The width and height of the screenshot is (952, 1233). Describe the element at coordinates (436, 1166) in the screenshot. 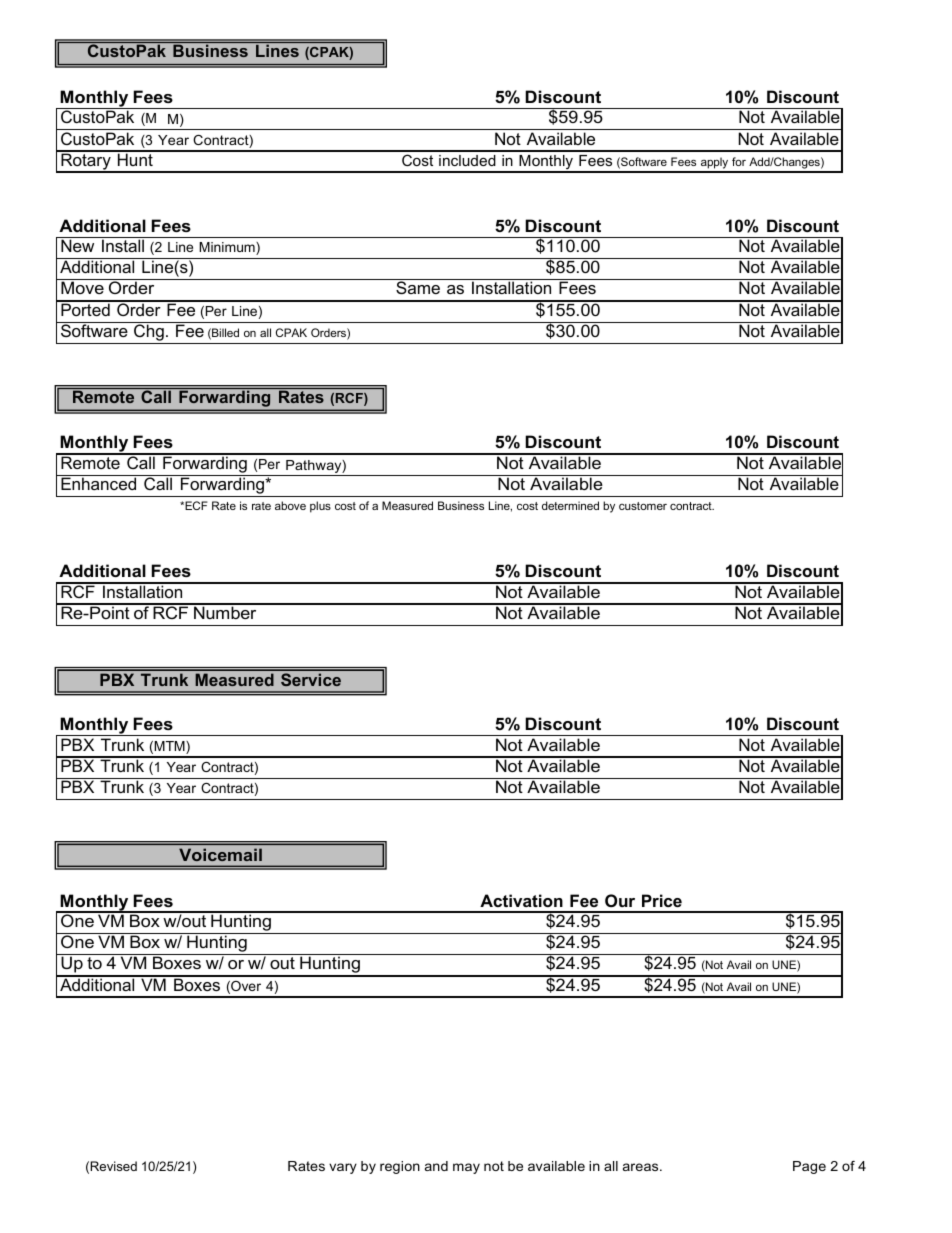

I see `and` at that location.
